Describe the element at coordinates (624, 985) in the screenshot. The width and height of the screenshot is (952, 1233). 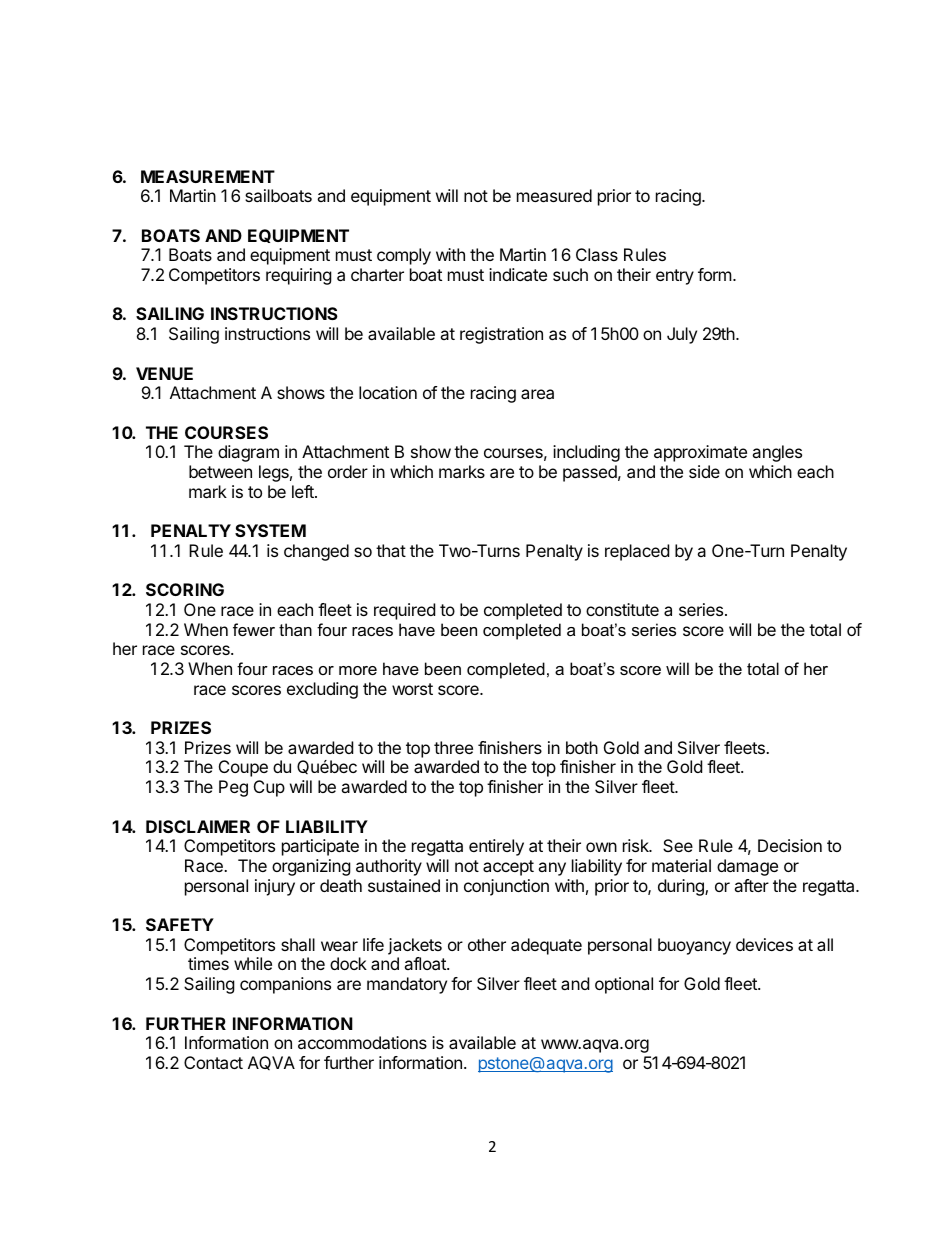
I see `optional` at that location.
